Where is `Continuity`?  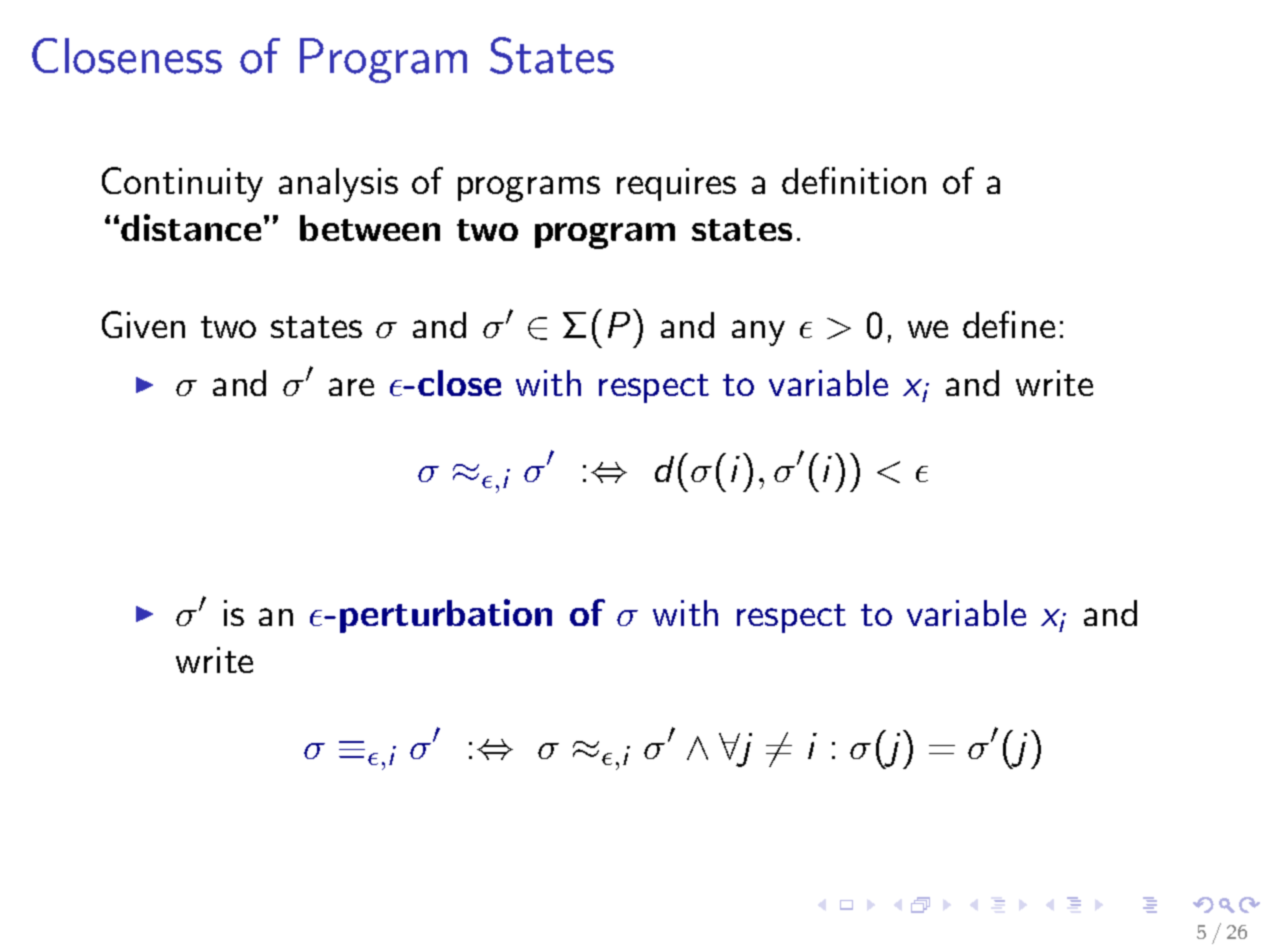 Continuity is located at coordinates (182, 184).
